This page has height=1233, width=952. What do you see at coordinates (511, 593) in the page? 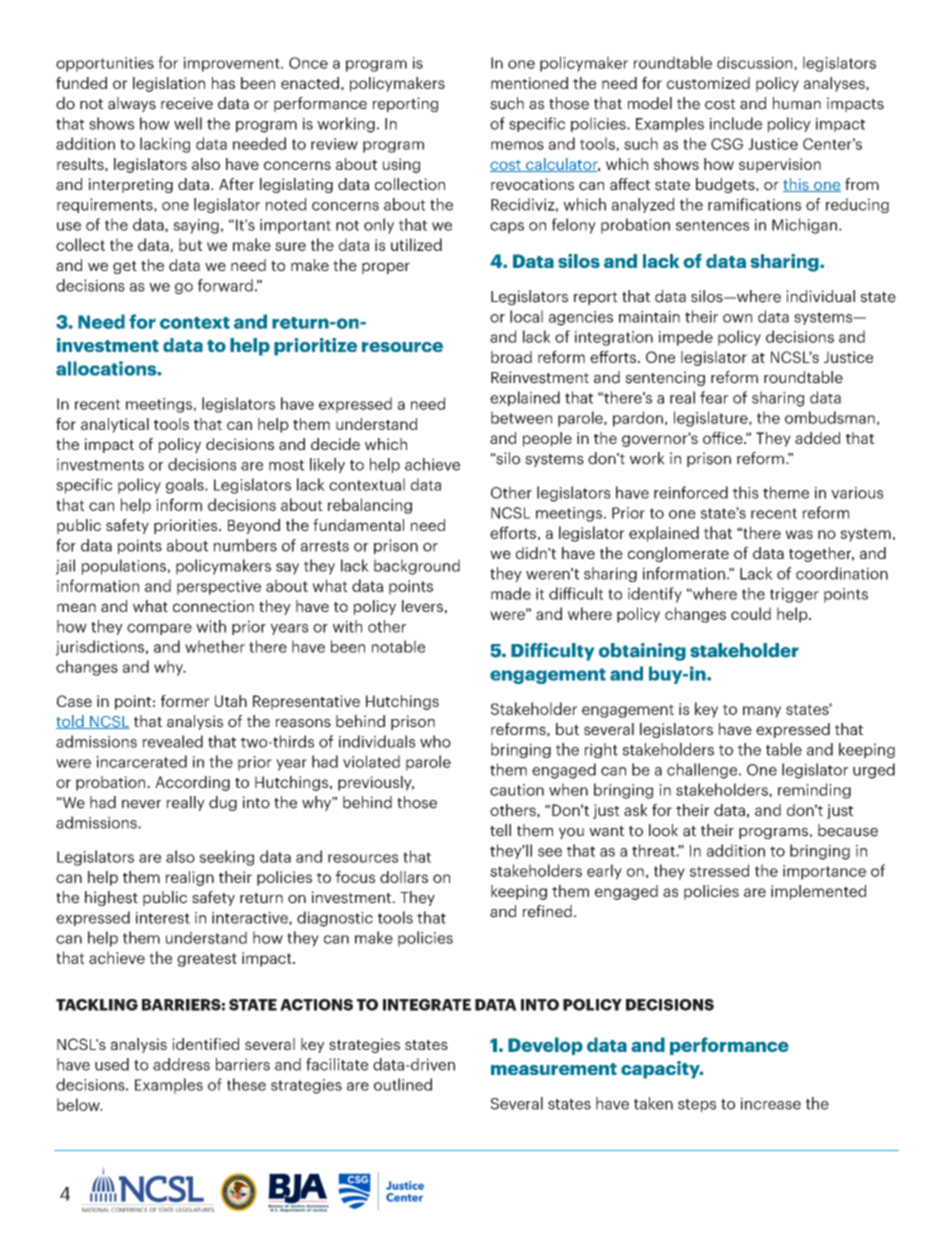
I see `made` at bounding box center [511, 593].
